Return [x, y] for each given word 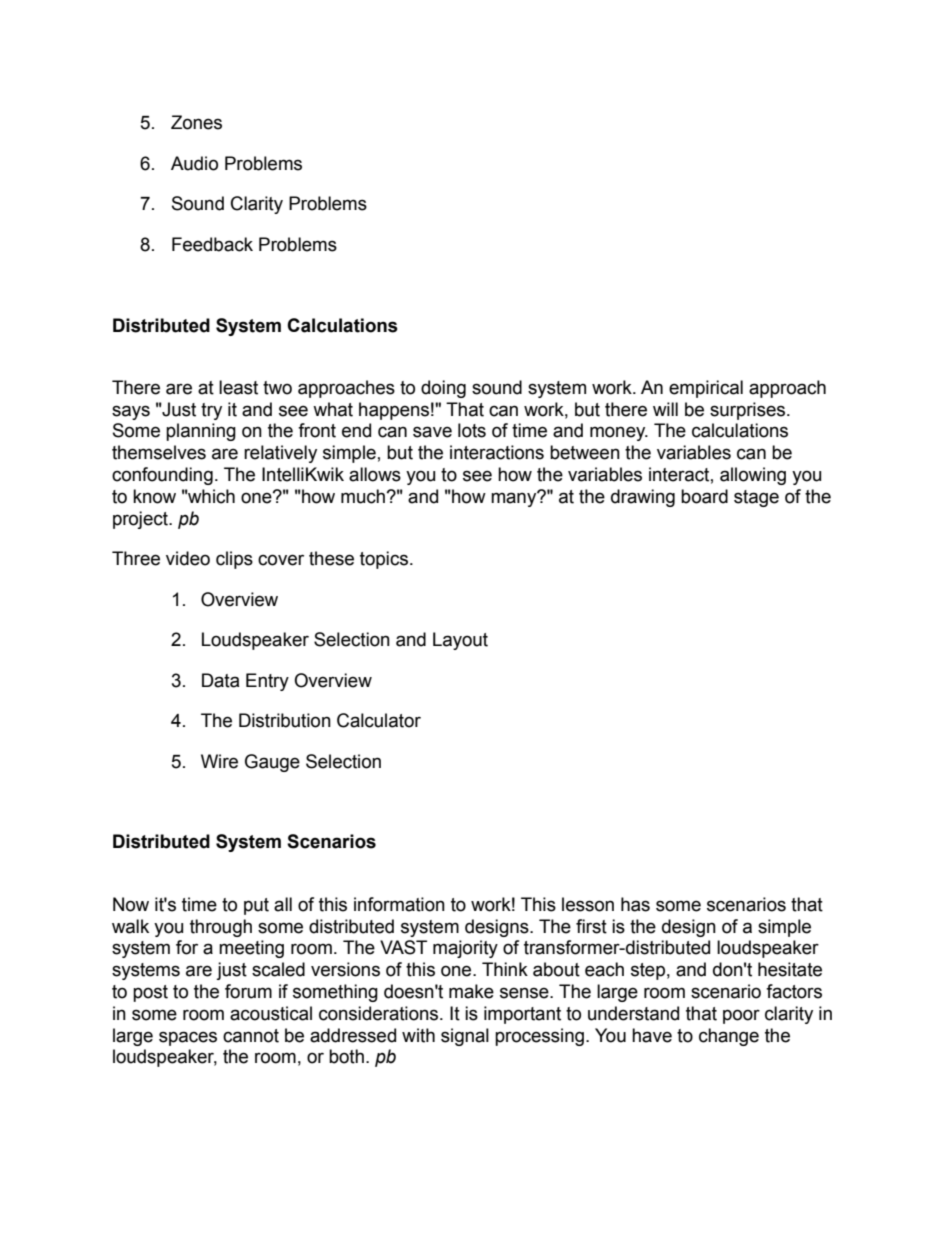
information [399, 904]
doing [443, 389]
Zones [196, 122]
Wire [219, 761]
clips [234, 560]
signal [465, 1037]
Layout [460, 641]
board [704, 496]
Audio [194, 163]
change [729, 1037]
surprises [749, 411]
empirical [706, 389]
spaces [188, 1038]
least [238, 387]
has [635, 904]
